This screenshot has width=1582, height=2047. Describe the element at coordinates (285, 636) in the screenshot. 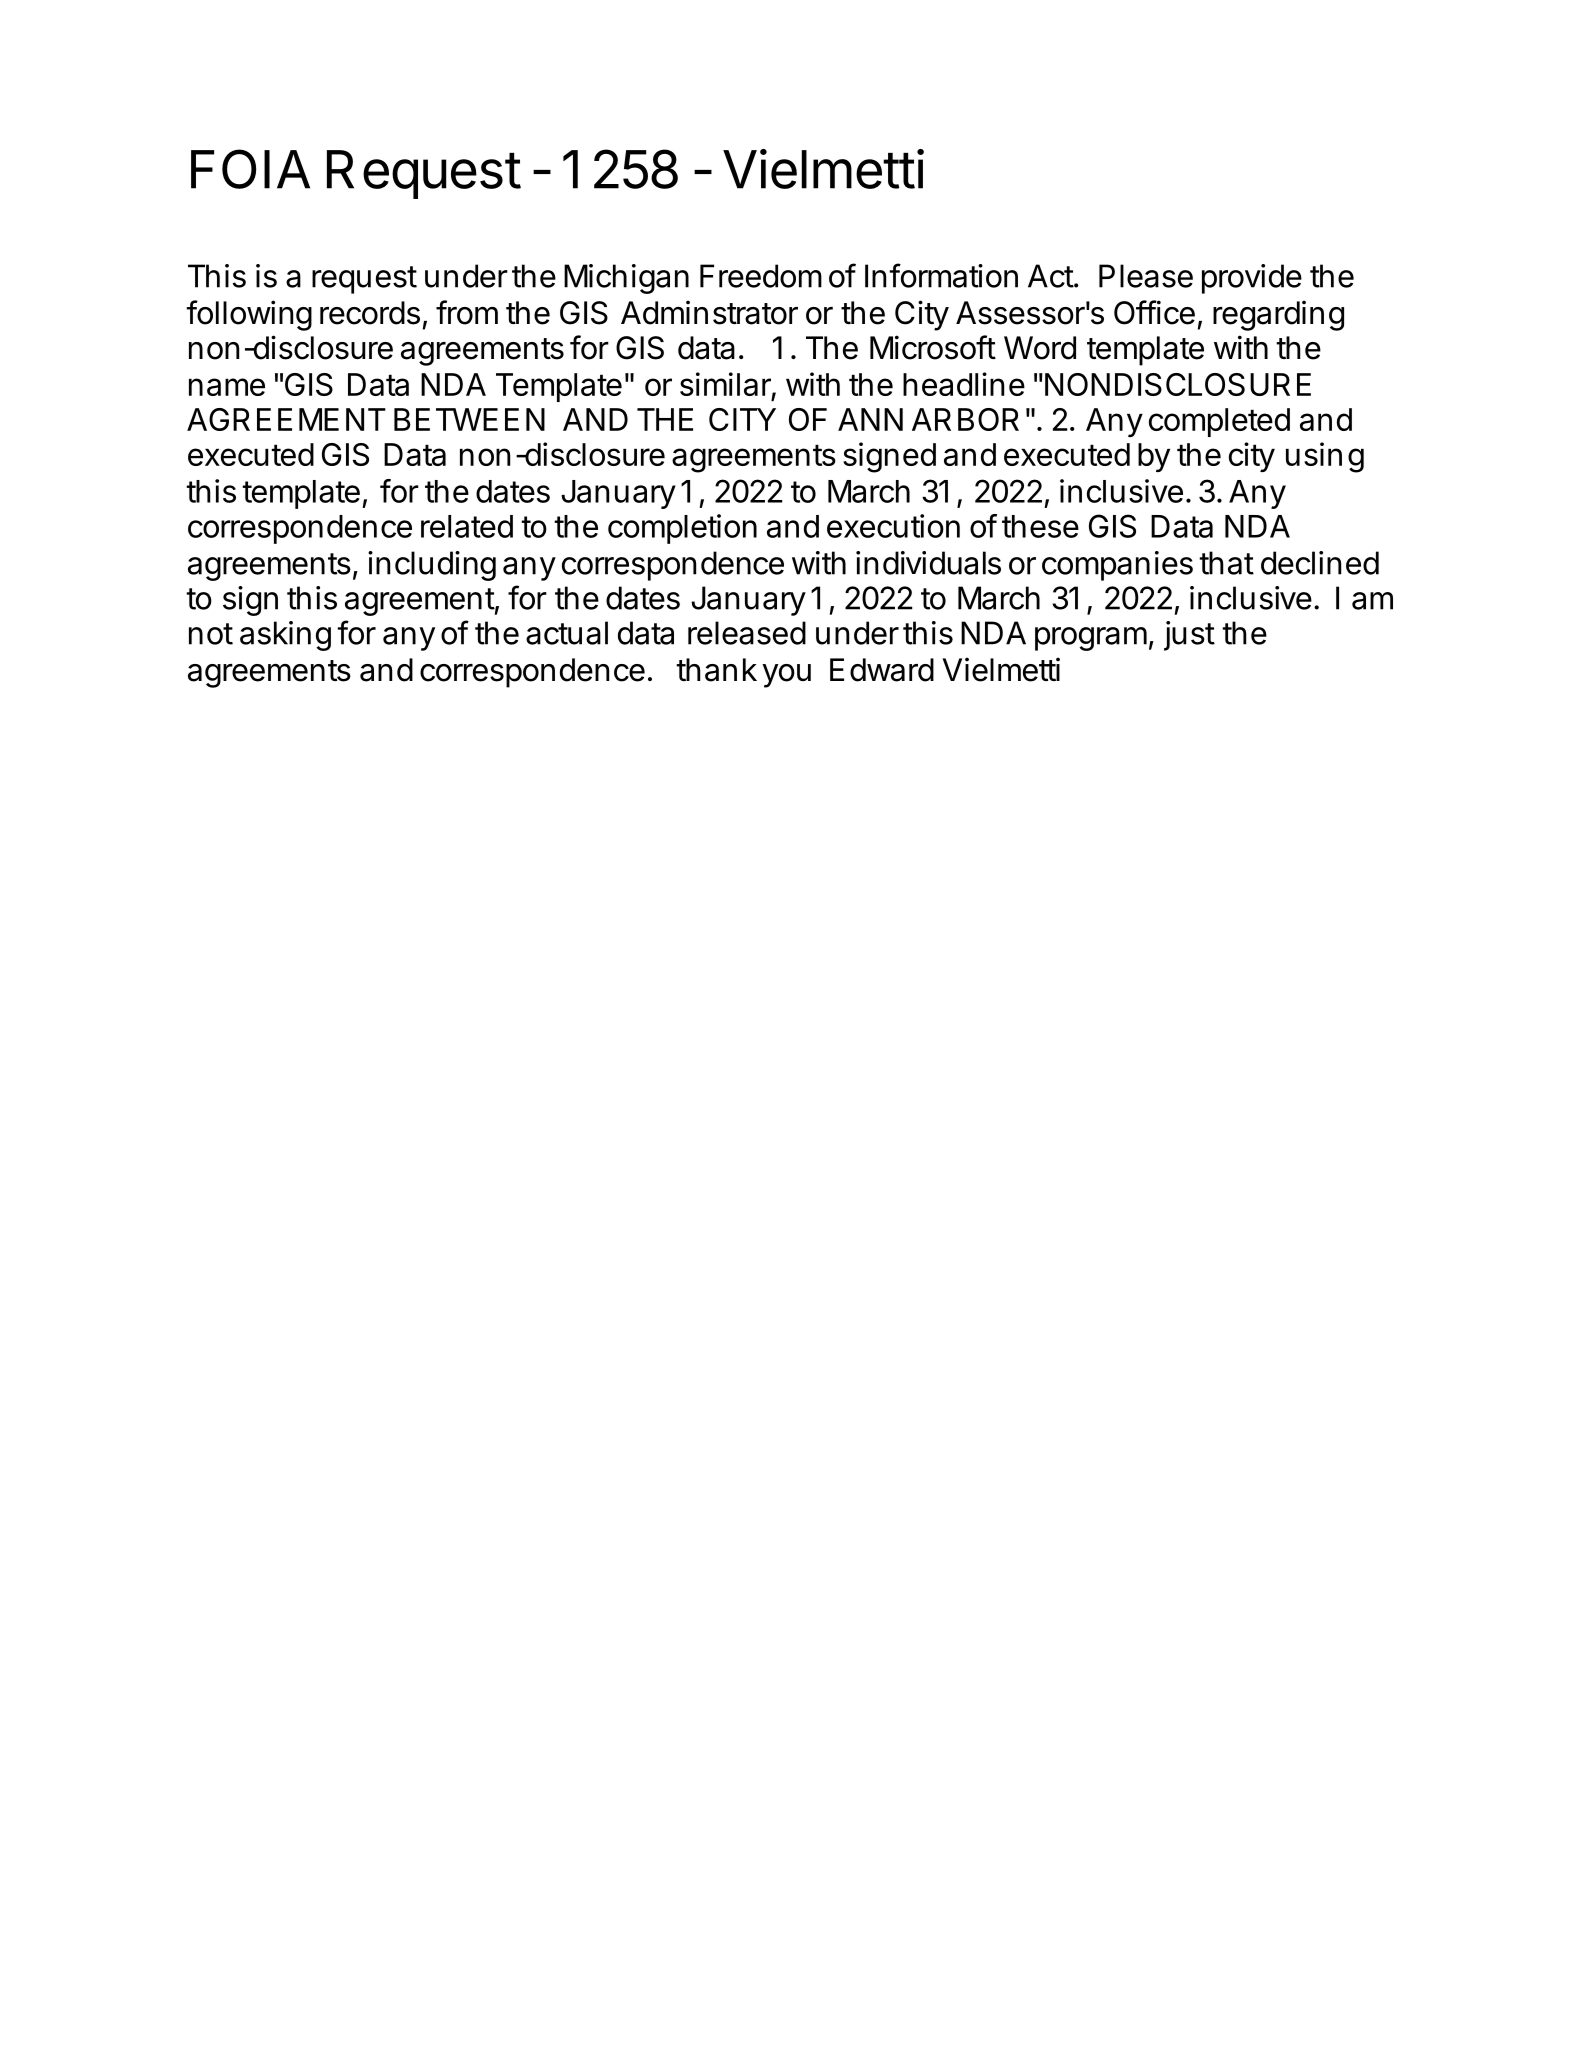

I see `asking` at that location.
